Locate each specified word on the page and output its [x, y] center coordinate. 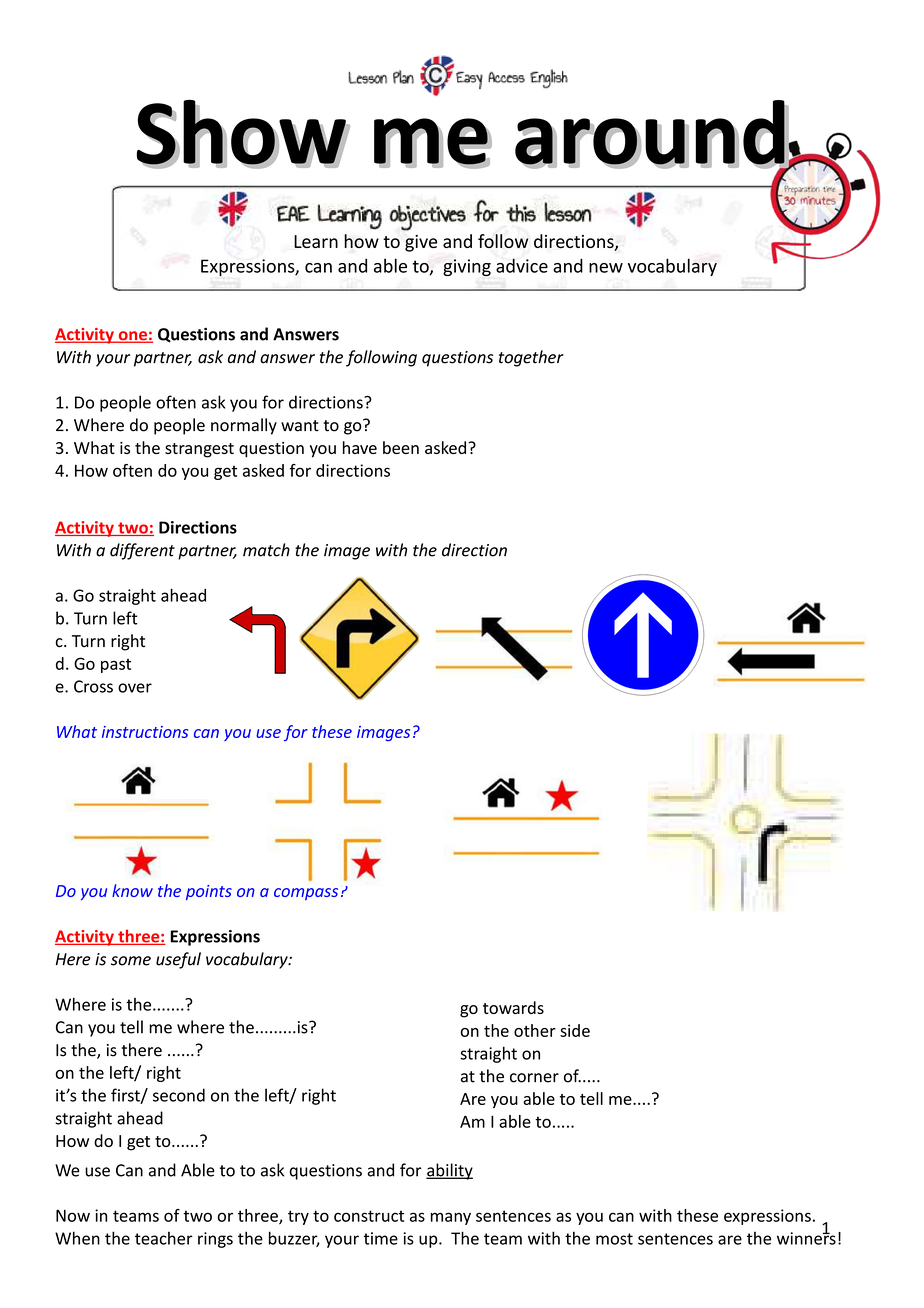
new [606, 268]
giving [467, 267]
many [451, 1218]
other [535, 1030]
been [401, 447]
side [575, 1030]
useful [178, 960]
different [142, 551]
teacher [164, 1238]
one [132, 337]
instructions [145, 732]
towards [513, 1007]
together [531, 358]
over [135, 688]
